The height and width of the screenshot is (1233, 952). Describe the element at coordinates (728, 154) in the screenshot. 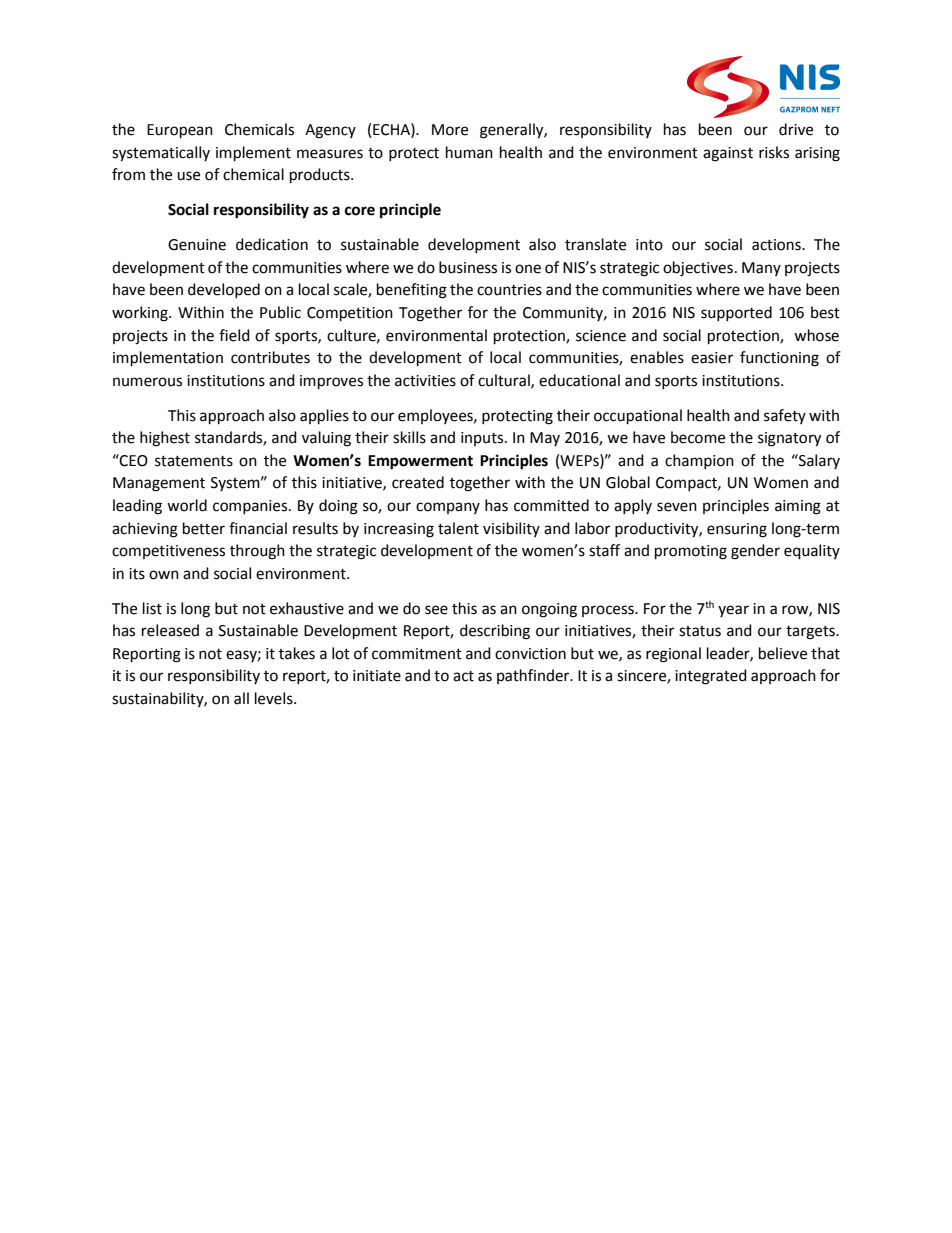

I see `against` at that location.
